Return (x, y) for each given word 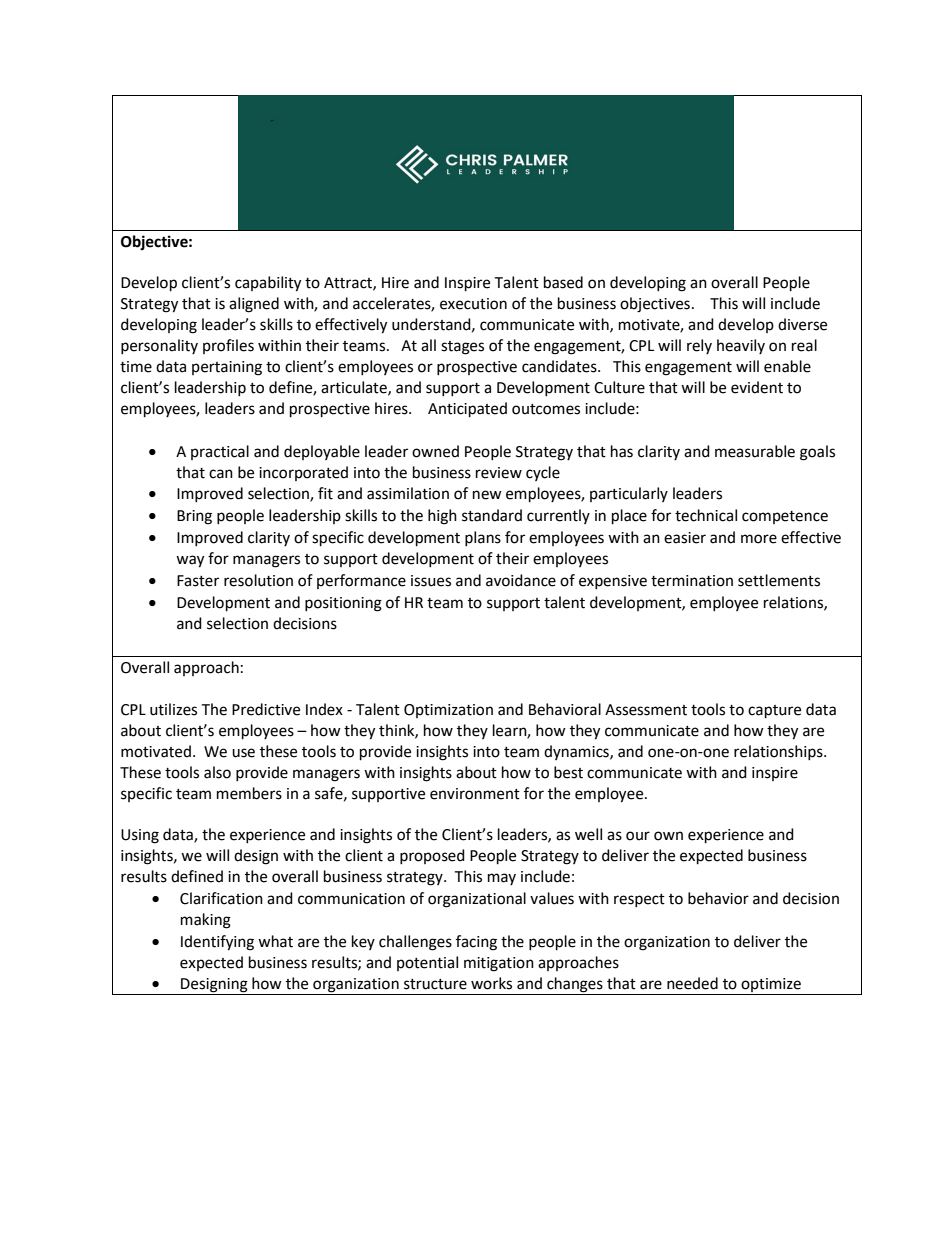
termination (692, 581)
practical (220, 452)
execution (473, 304)
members (249, 793)
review (499, 473)
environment (475, 794)
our (638, 836)
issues (431, 581)
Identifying (217, 943)
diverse (802, 324)
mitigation (499, 964)
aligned (254, 305)
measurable (755, 451)
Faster (198, 581)
